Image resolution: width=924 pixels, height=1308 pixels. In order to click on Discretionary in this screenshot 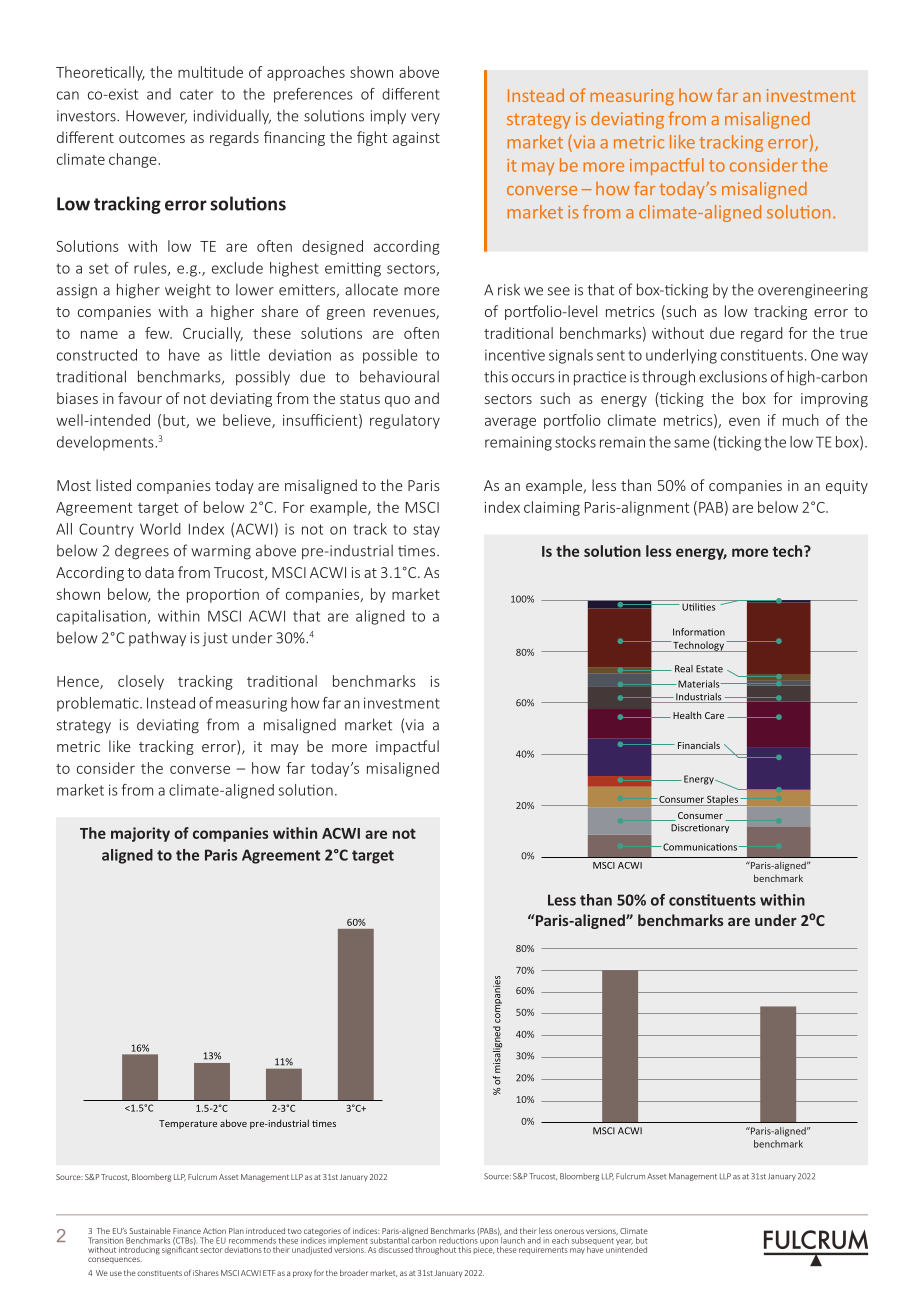, I will do `click(700, 828)`.
